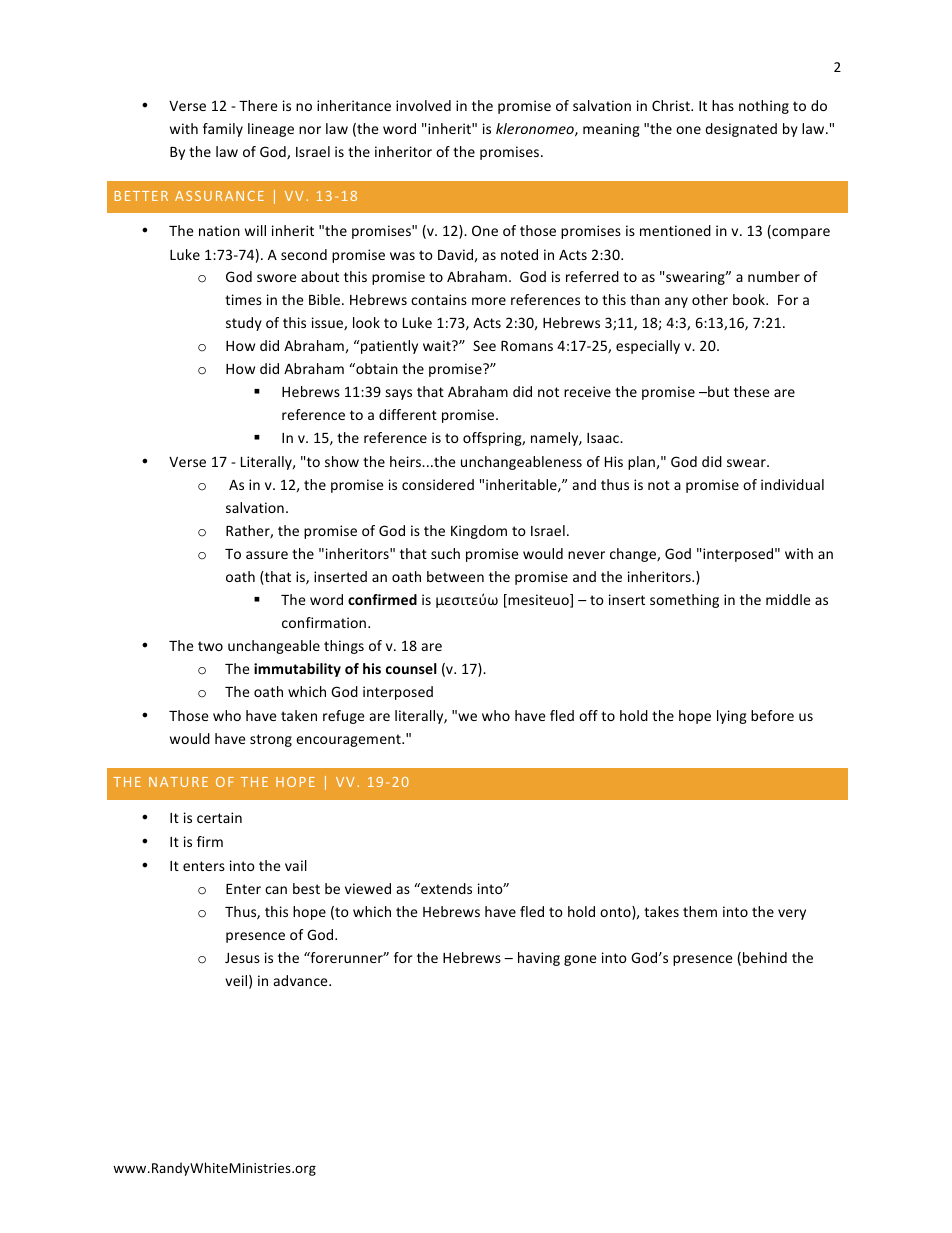  Describe the element at coordinates (423, 105) in the screenshot. I see `involved` at that location.
